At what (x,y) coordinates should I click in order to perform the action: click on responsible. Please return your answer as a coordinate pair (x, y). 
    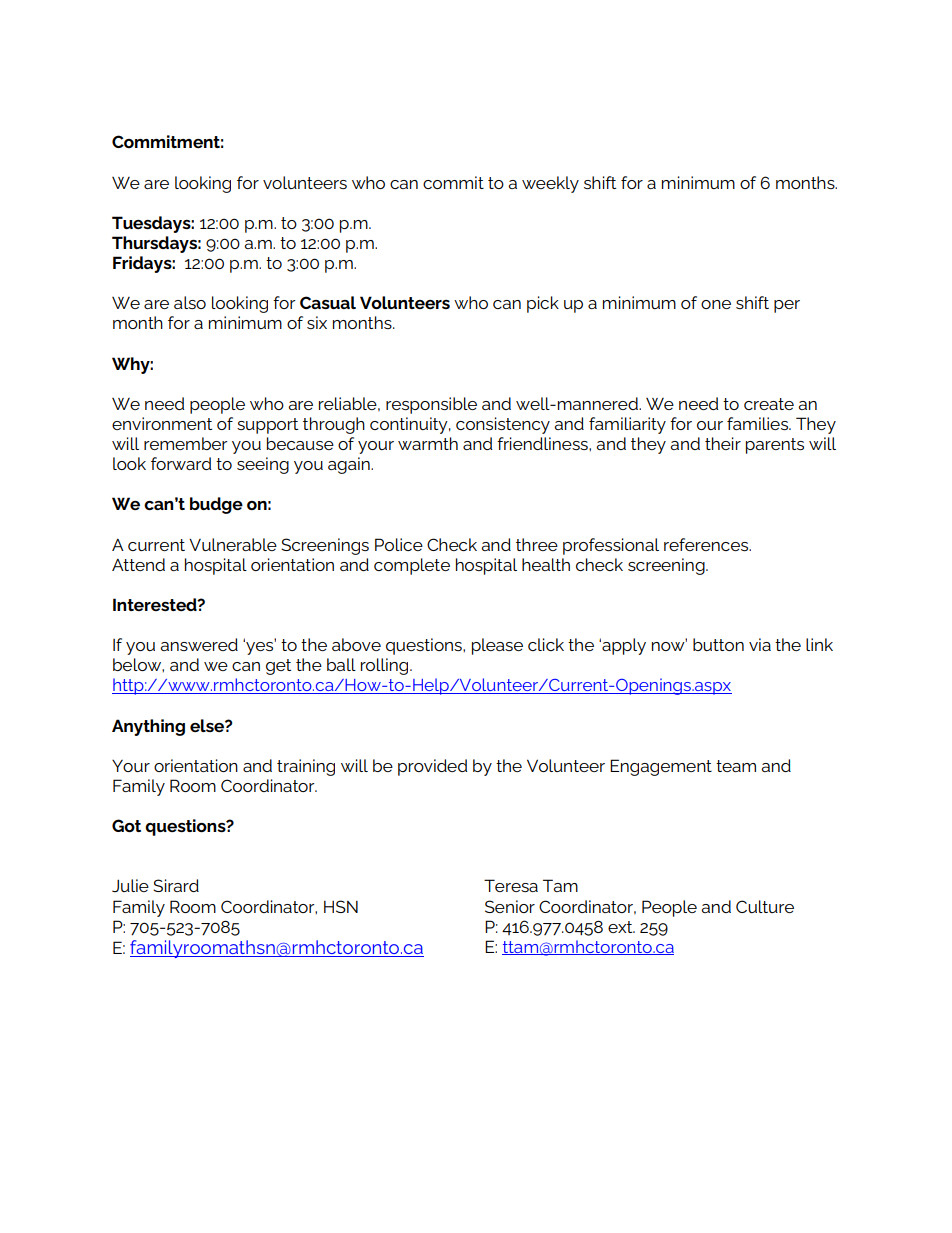
    Looking at the image, I should click on (431, 405).
